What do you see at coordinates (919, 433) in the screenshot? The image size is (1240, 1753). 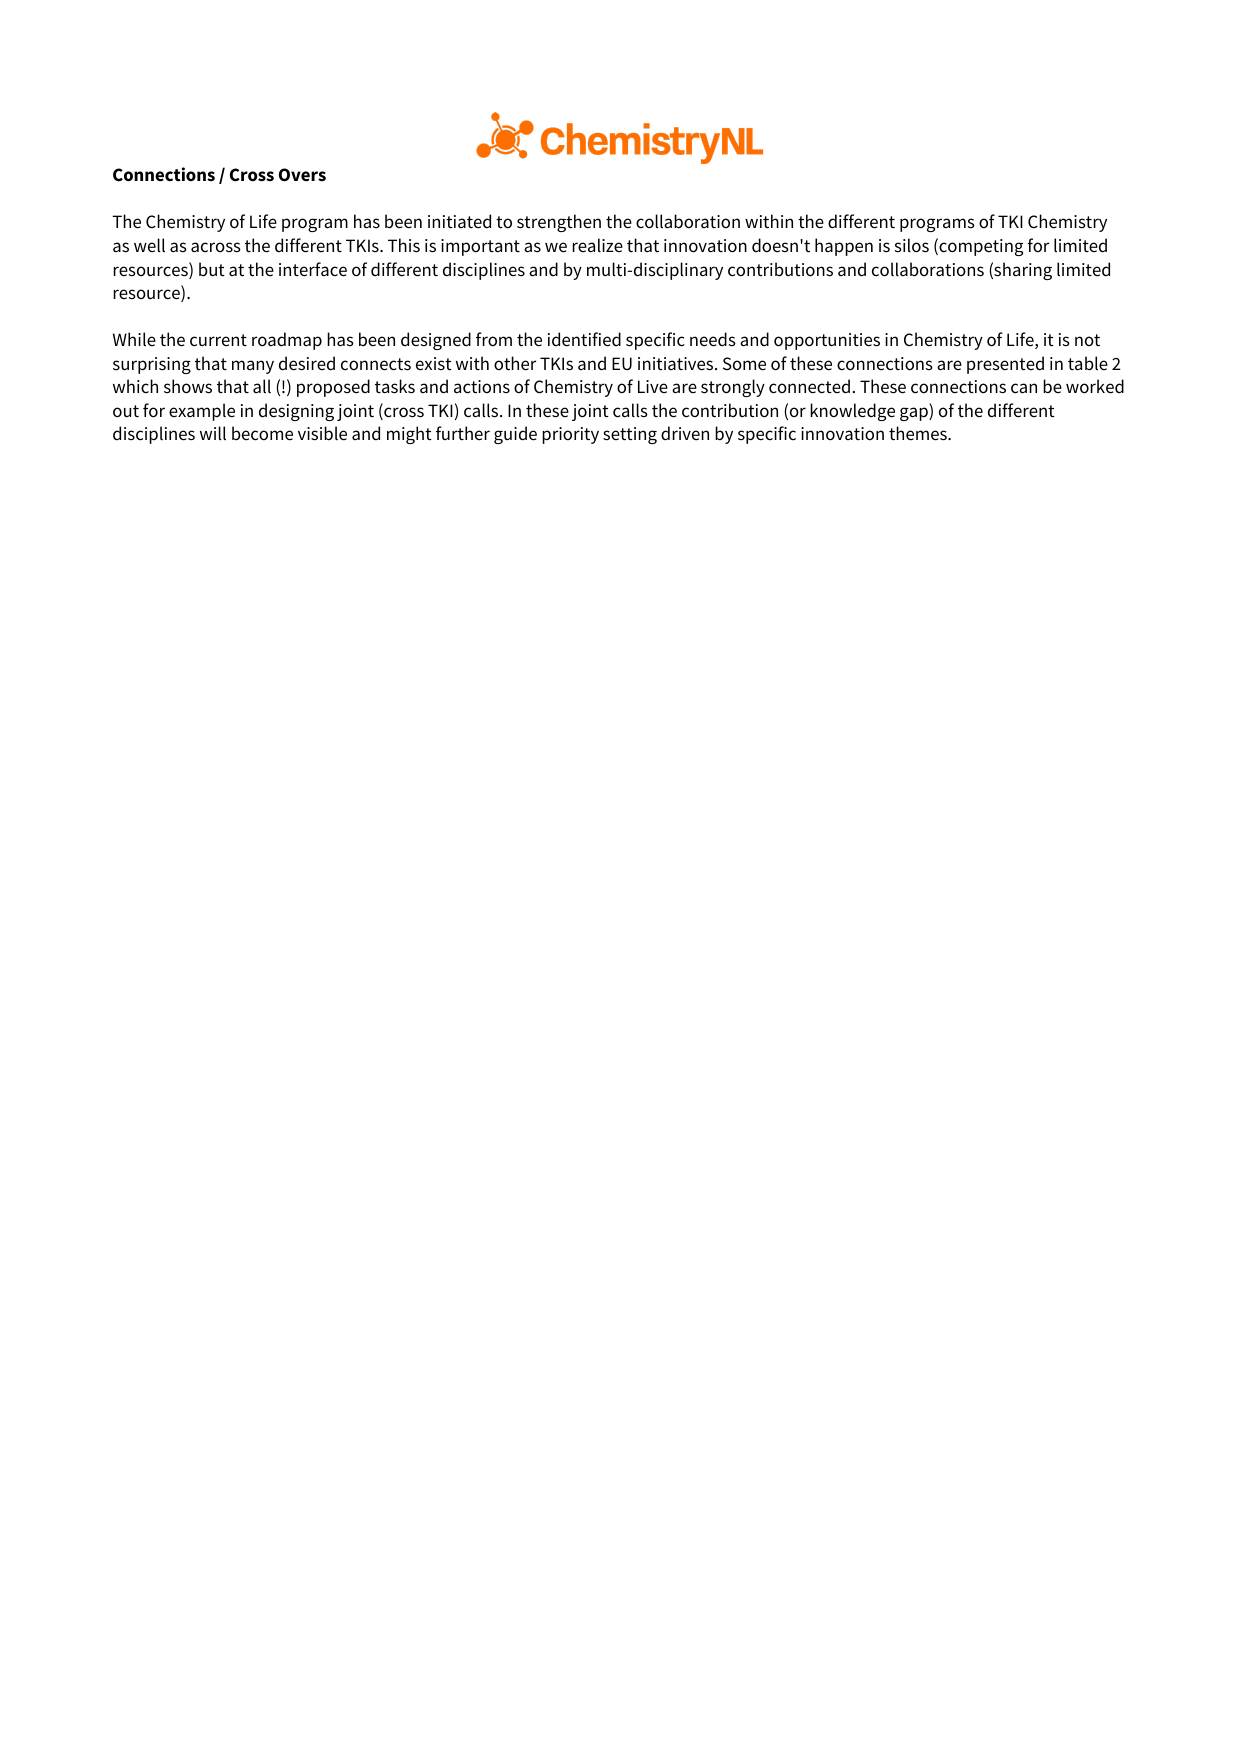 I see `themes` at bounding box center [919, 433].
